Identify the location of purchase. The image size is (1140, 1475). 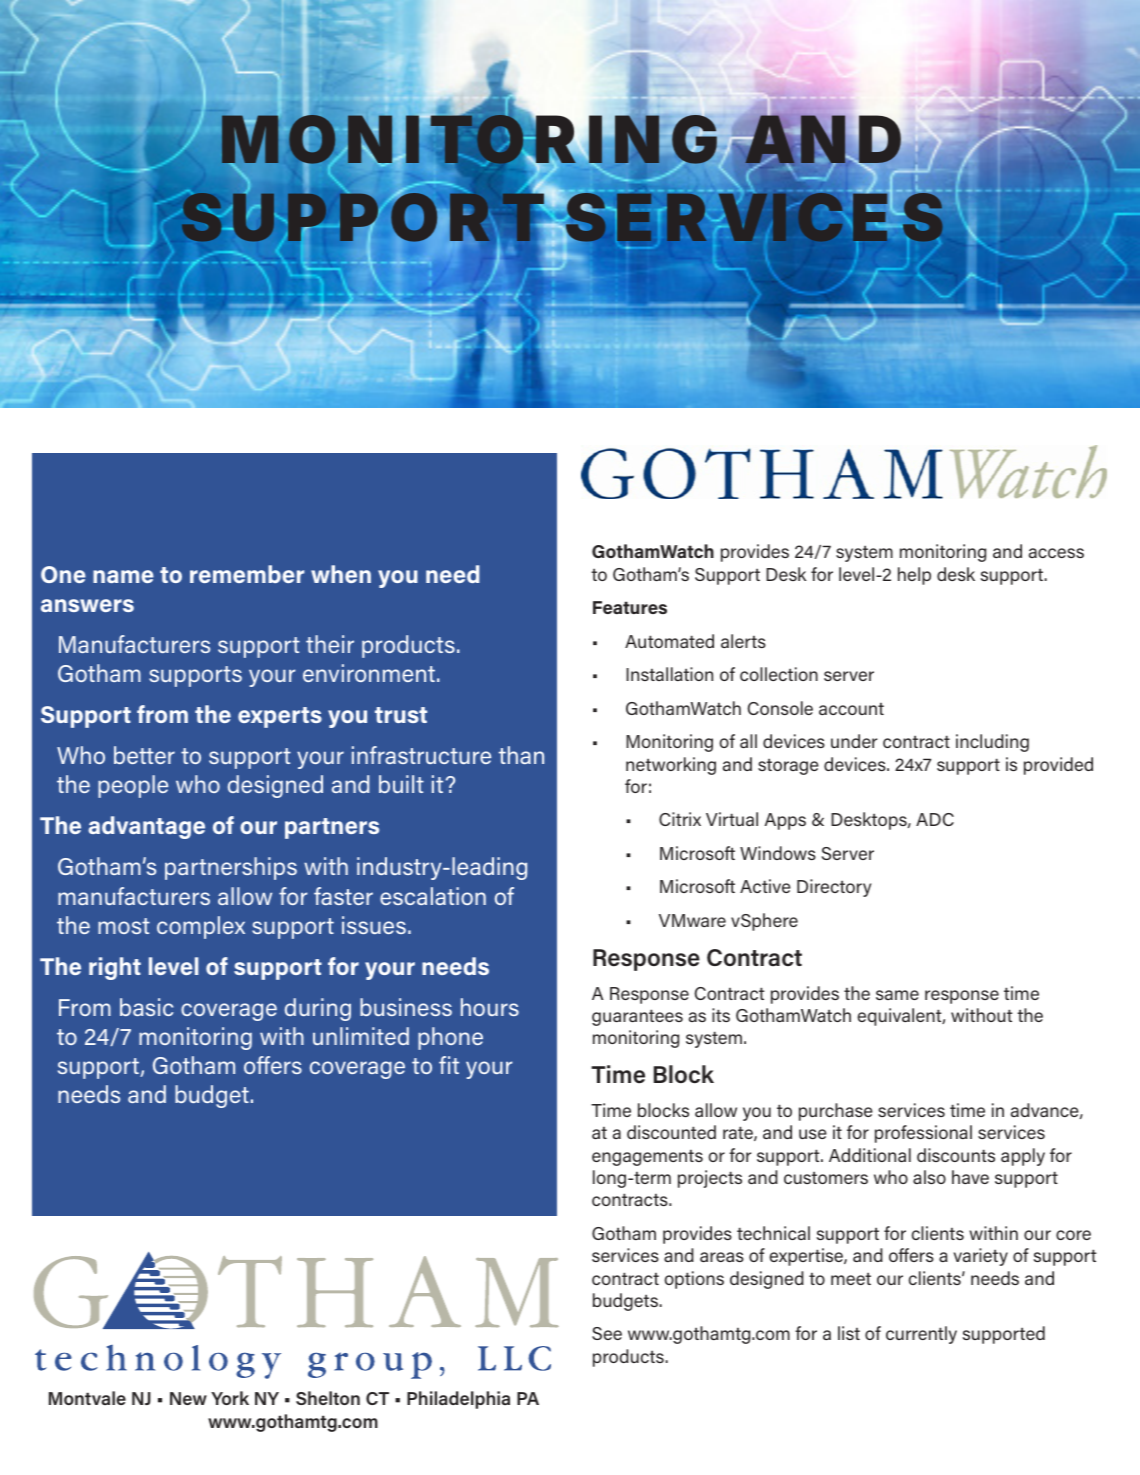
(836, 1112).
